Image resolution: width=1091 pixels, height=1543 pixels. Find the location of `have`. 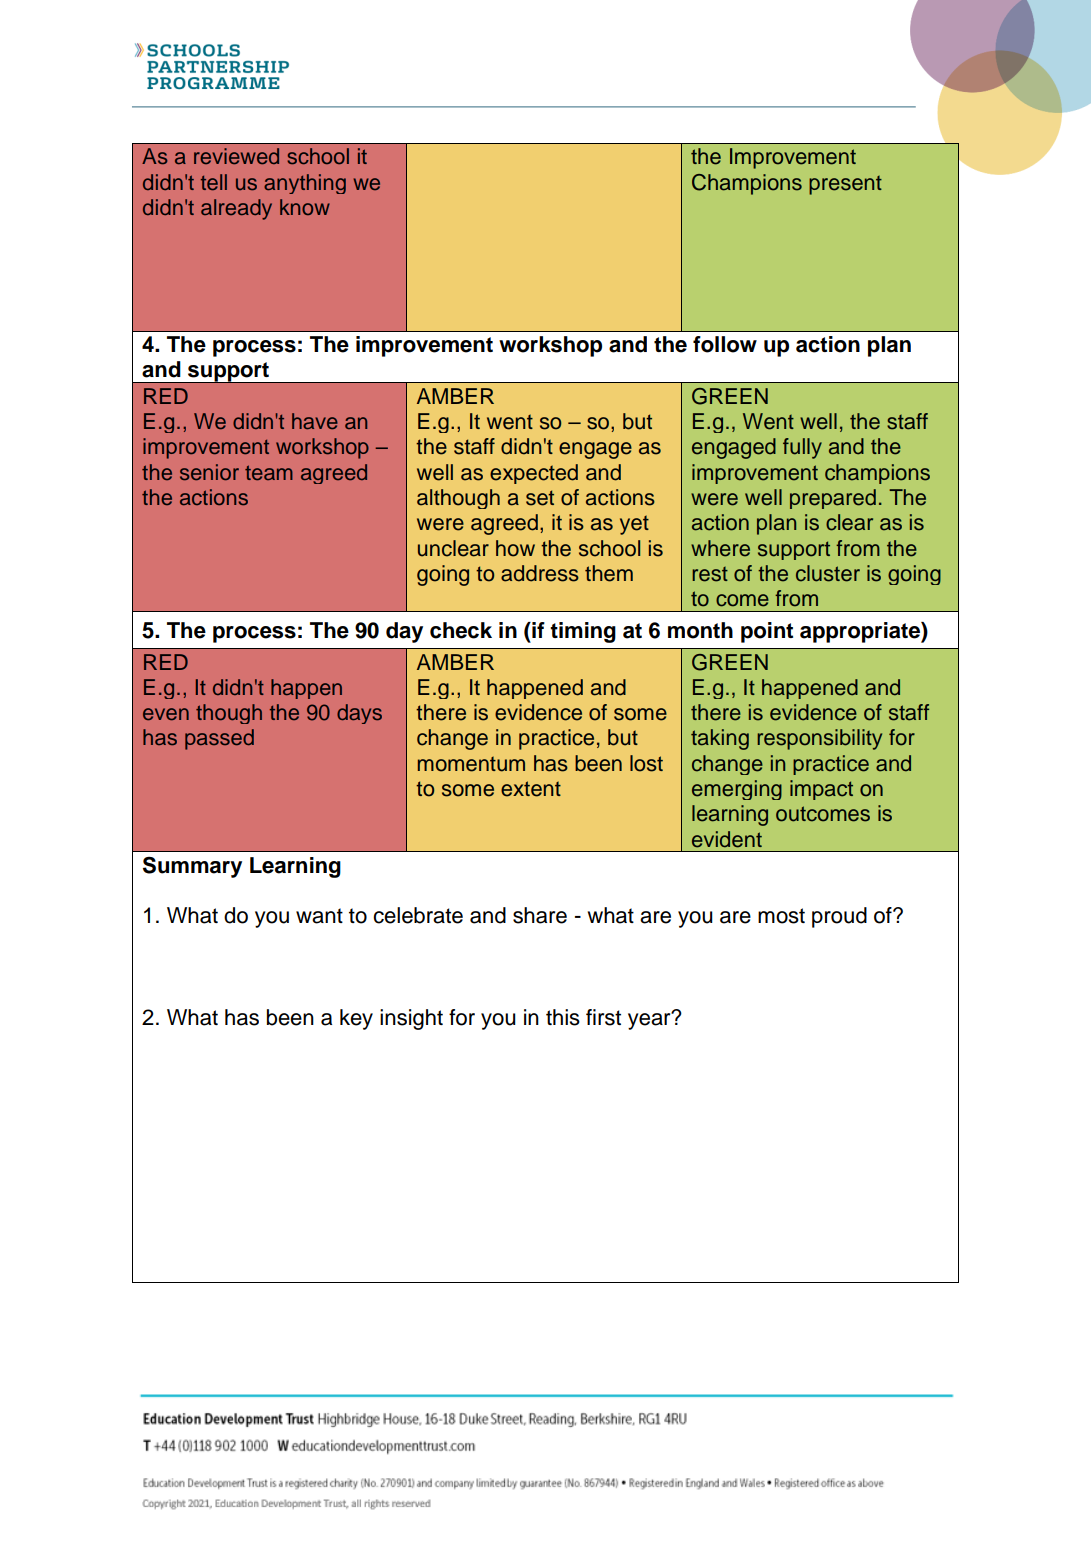

have is located at coordinates (315, 421).
